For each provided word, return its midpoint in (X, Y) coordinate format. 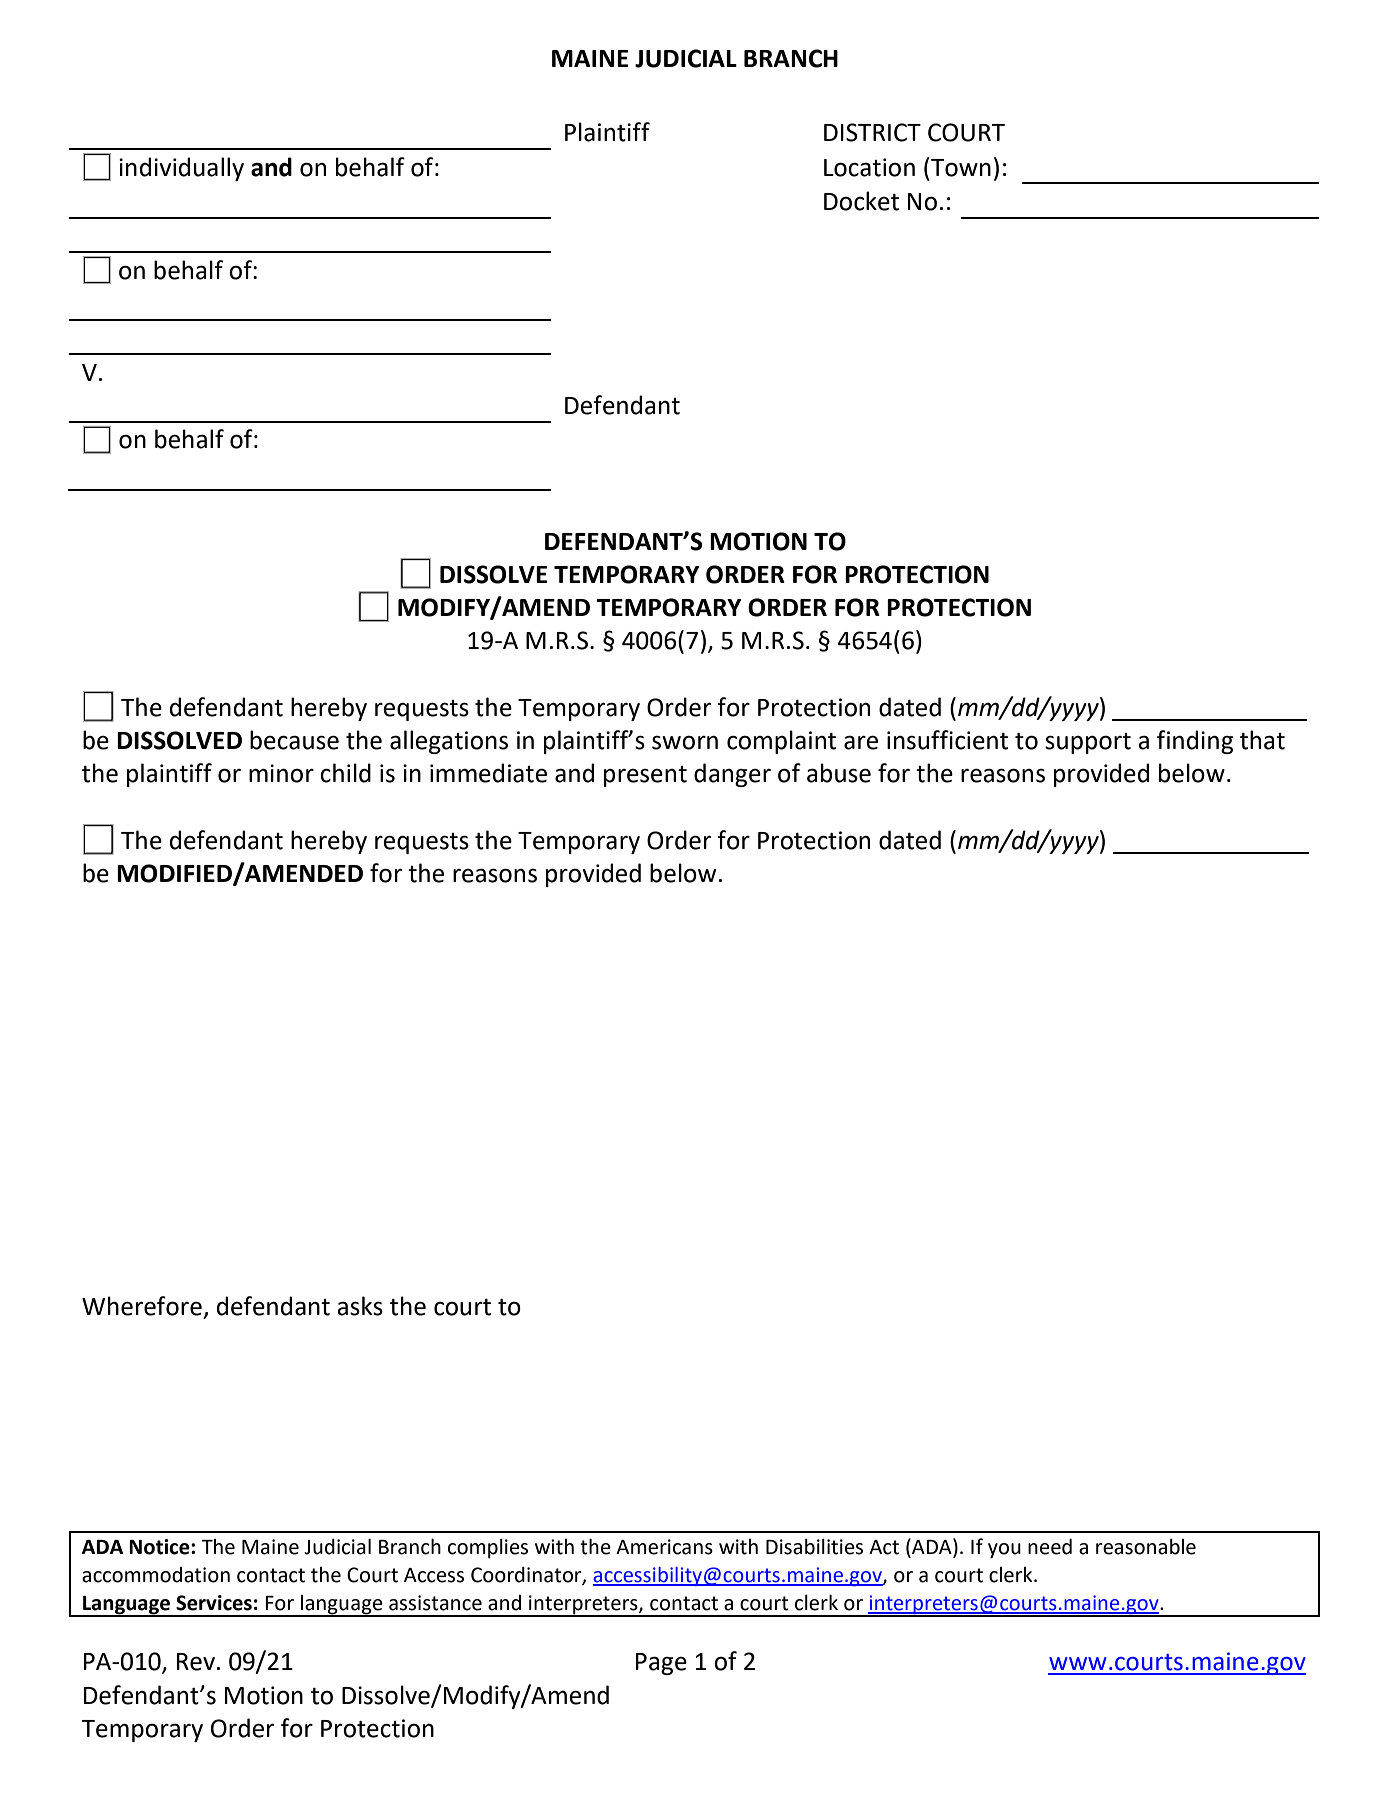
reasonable (1146, 1547)
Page (661, 1664)
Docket (861, 201)
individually (181, 169)
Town (960, 167)
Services (214, 1603)
